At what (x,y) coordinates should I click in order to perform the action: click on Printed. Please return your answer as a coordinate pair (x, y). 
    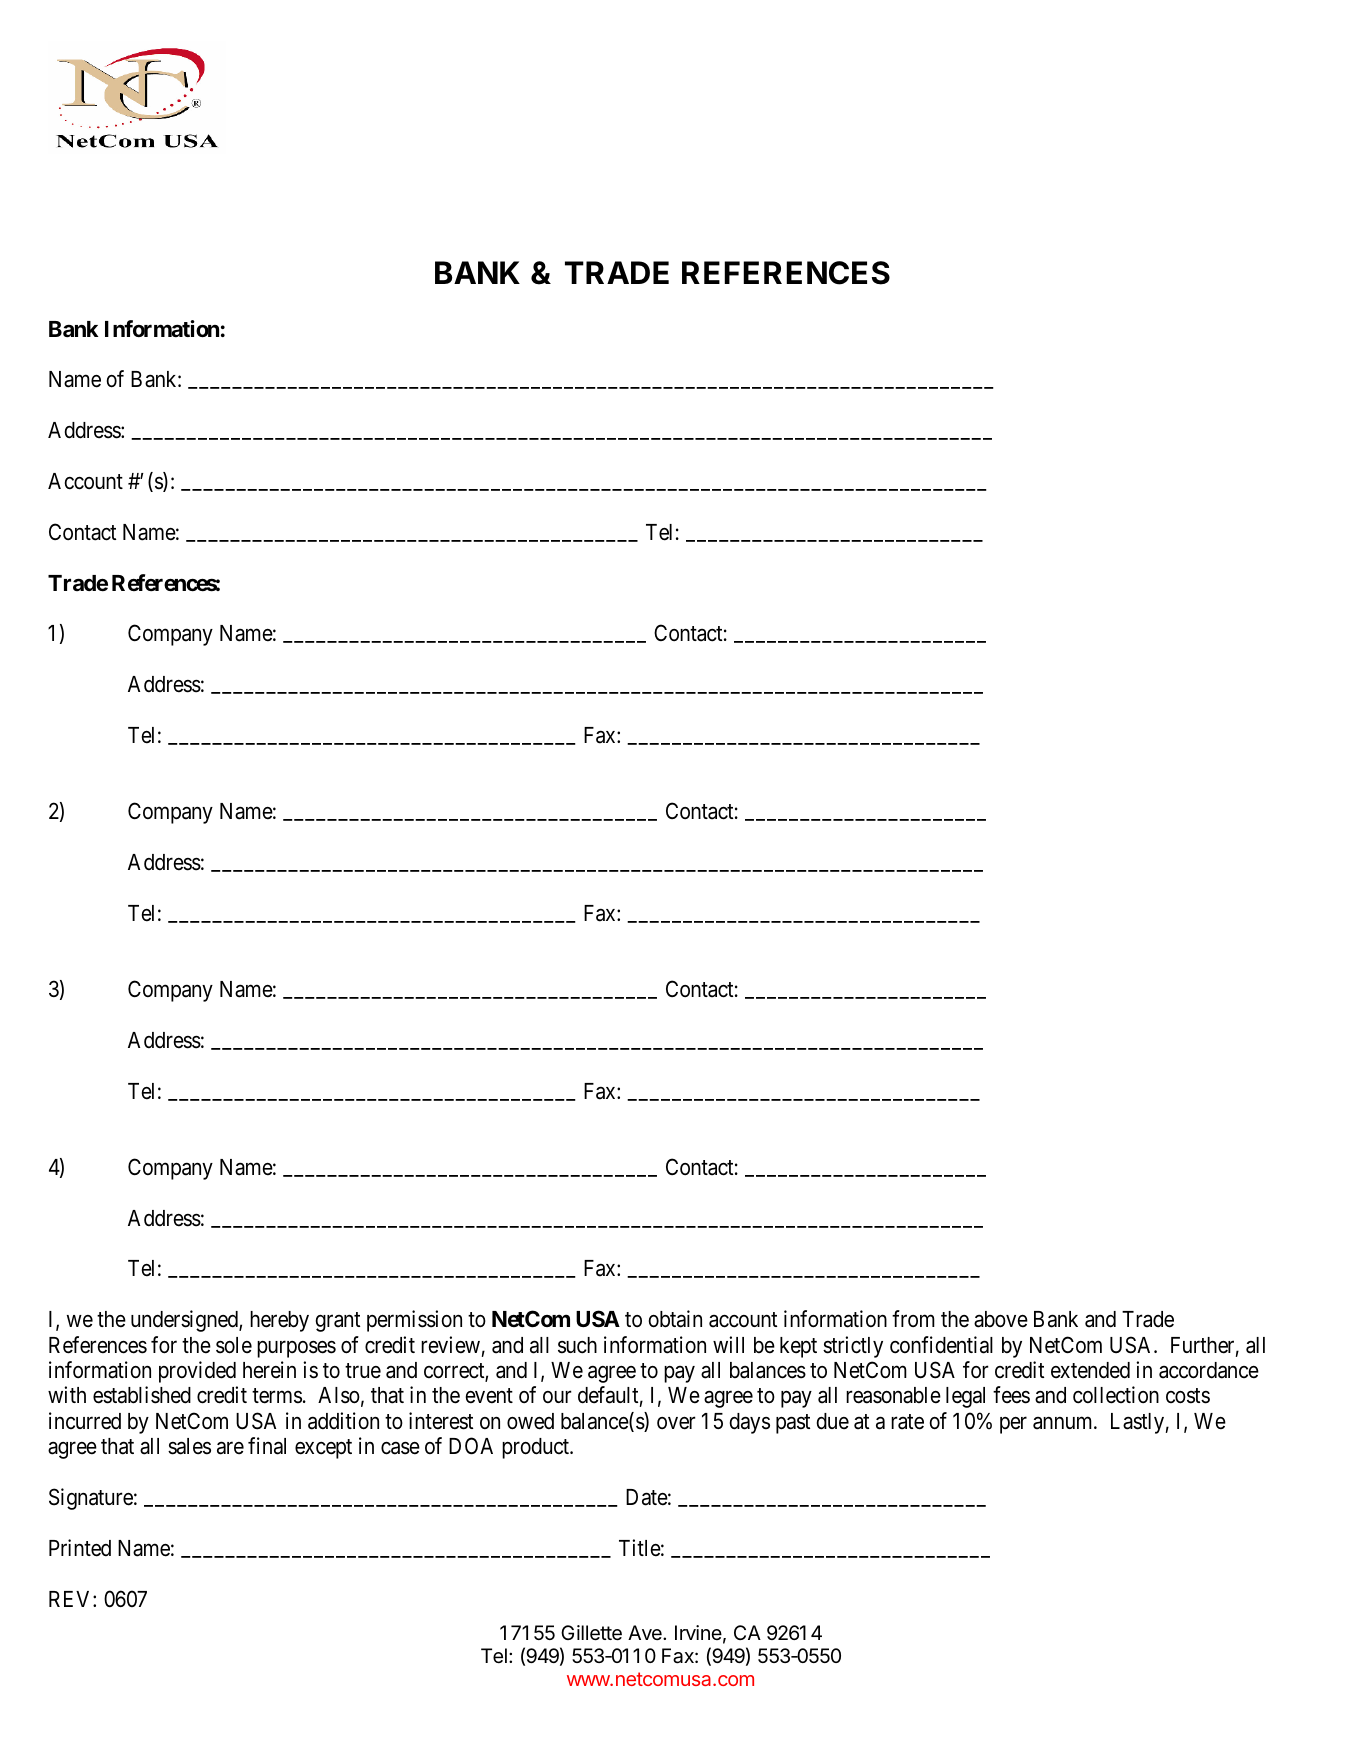
    Looking at the image, I should click on (80, 1548).
